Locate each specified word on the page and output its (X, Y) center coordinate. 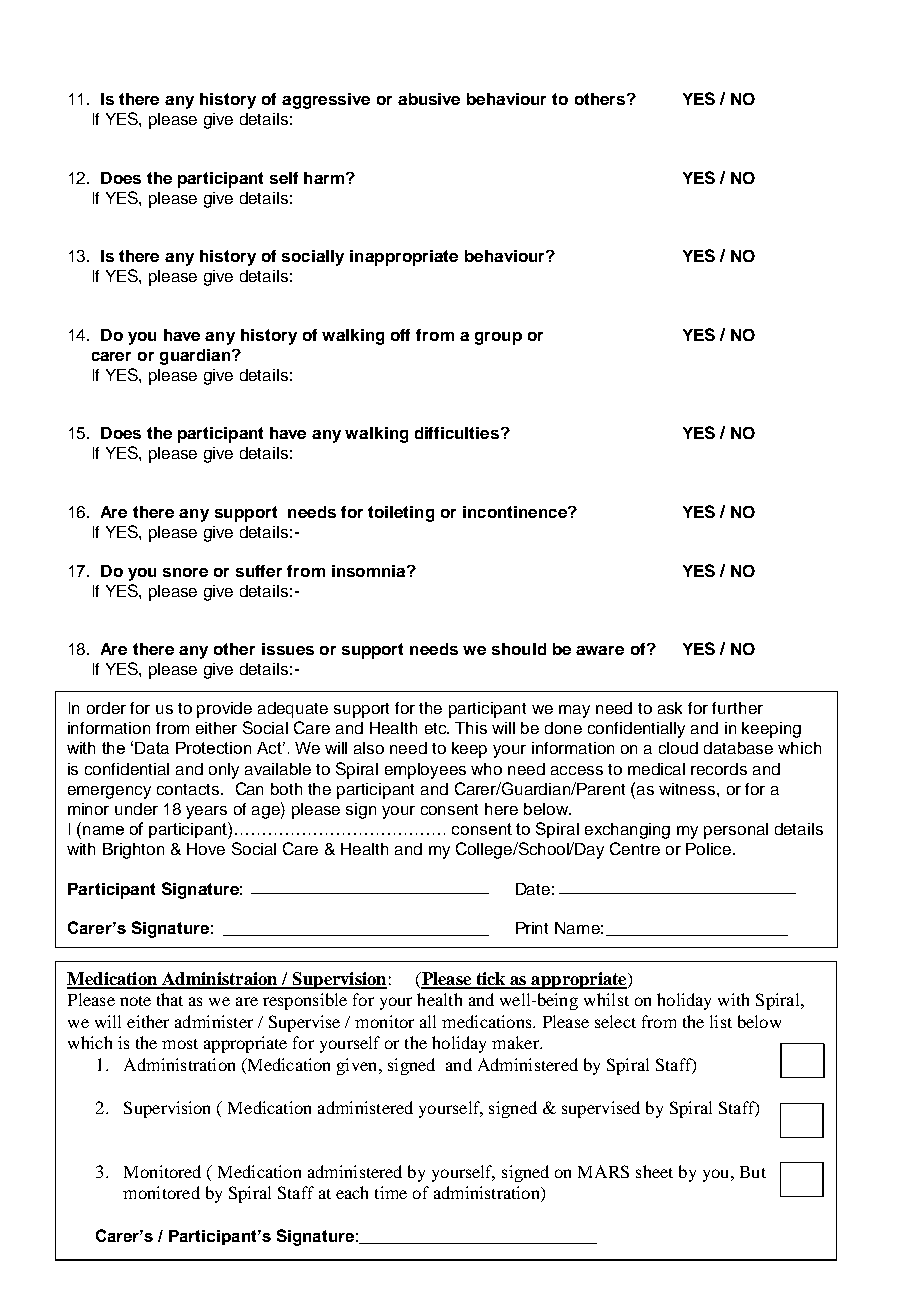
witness (688, 789)
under (136, 809)
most (180, 1044)
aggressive (326, 101)
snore (185, 572)
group (498, 338)
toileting (401, 514)
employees (425, 771)
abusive (429, 99)
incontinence (516, 512)
